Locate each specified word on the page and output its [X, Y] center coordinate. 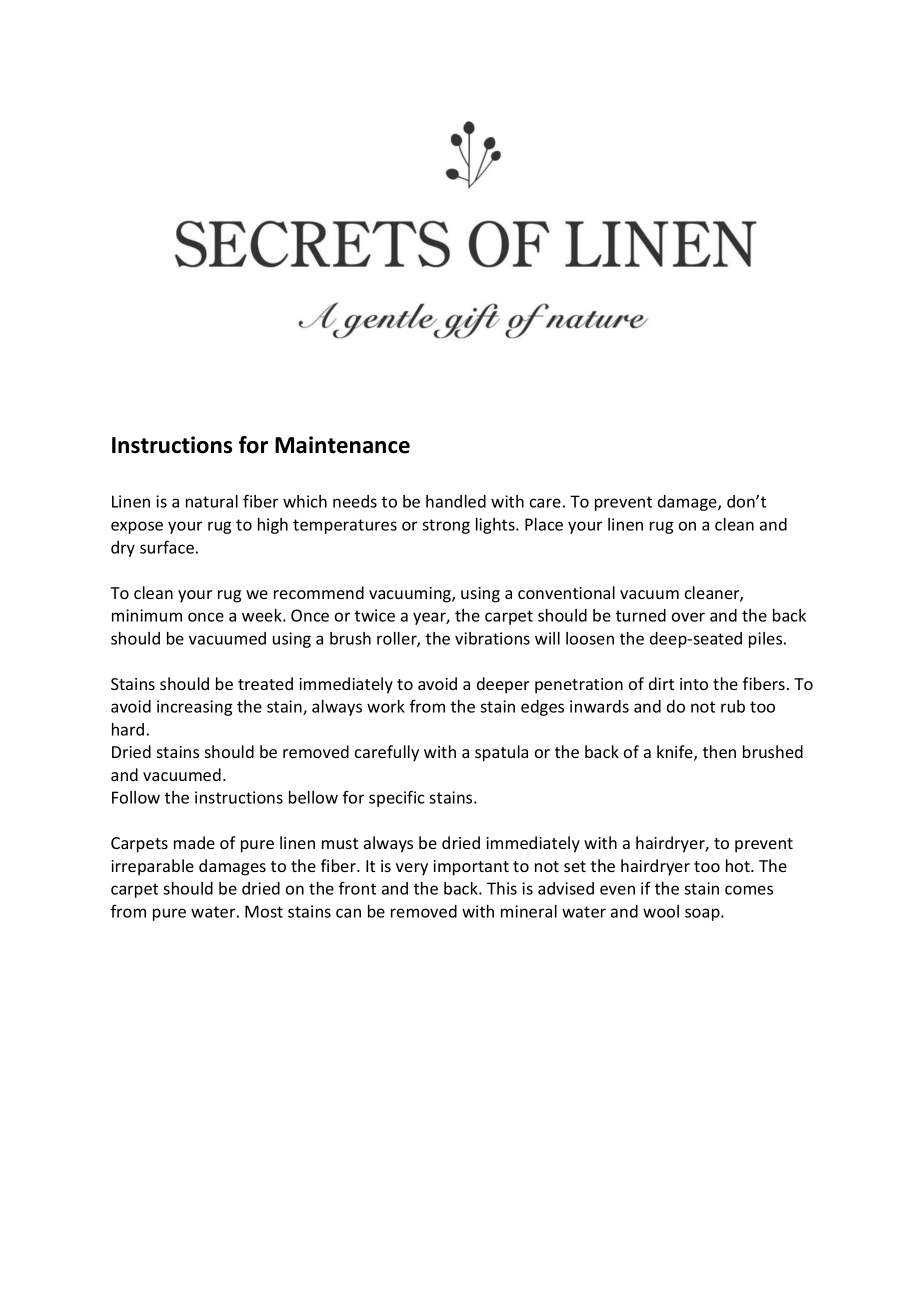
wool [661, 911]
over [688, 617]
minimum [147, 615]
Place [544, 524]
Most [264, 911]
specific [396, 798]
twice [375, 615]
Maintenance [342, 445]
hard [128, 729]
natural [212, 501]
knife [676, 753]
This [502, 888]
